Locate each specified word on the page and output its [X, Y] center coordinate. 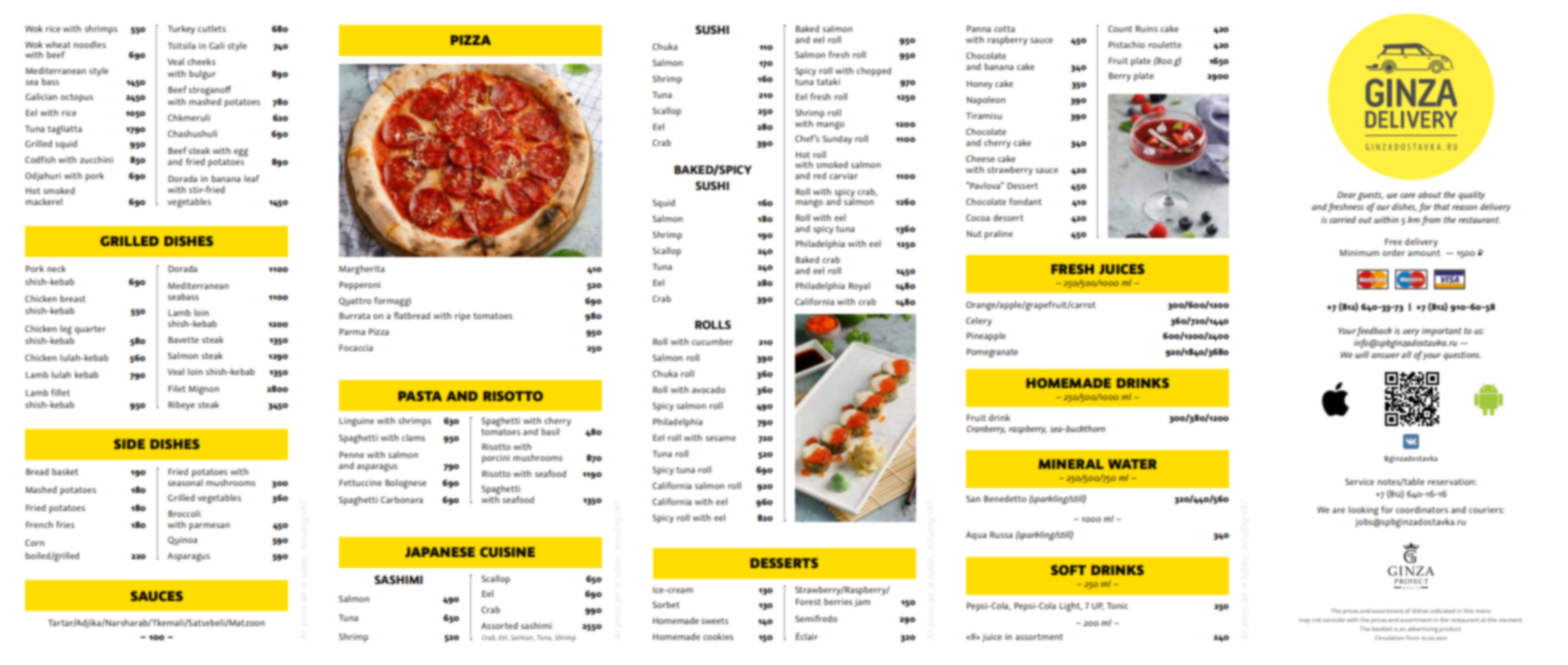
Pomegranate [992, 353]
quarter [90, 330]
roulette [1165, 44]
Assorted [499, 625]
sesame [721, 438]
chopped [873, 72]
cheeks [201, 61]
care [1408, 195]
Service [1359, 481]
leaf [252, 178]
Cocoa [978, 217]
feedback [1374, 331]
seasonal [185, 481]
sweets [715, 621]
